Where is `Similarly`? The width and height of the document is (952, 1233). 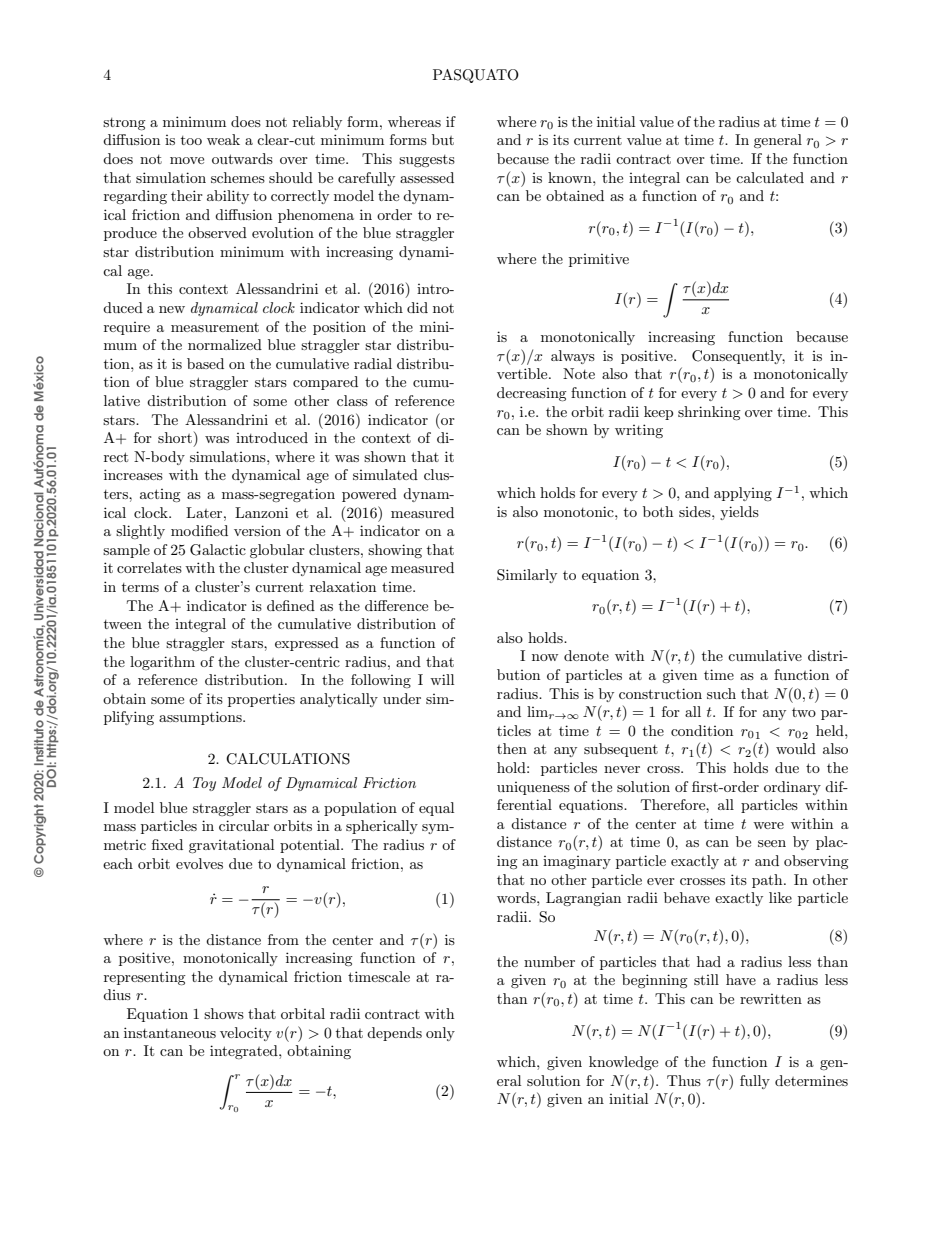
Similarly is located at coordinates (527, 576).
